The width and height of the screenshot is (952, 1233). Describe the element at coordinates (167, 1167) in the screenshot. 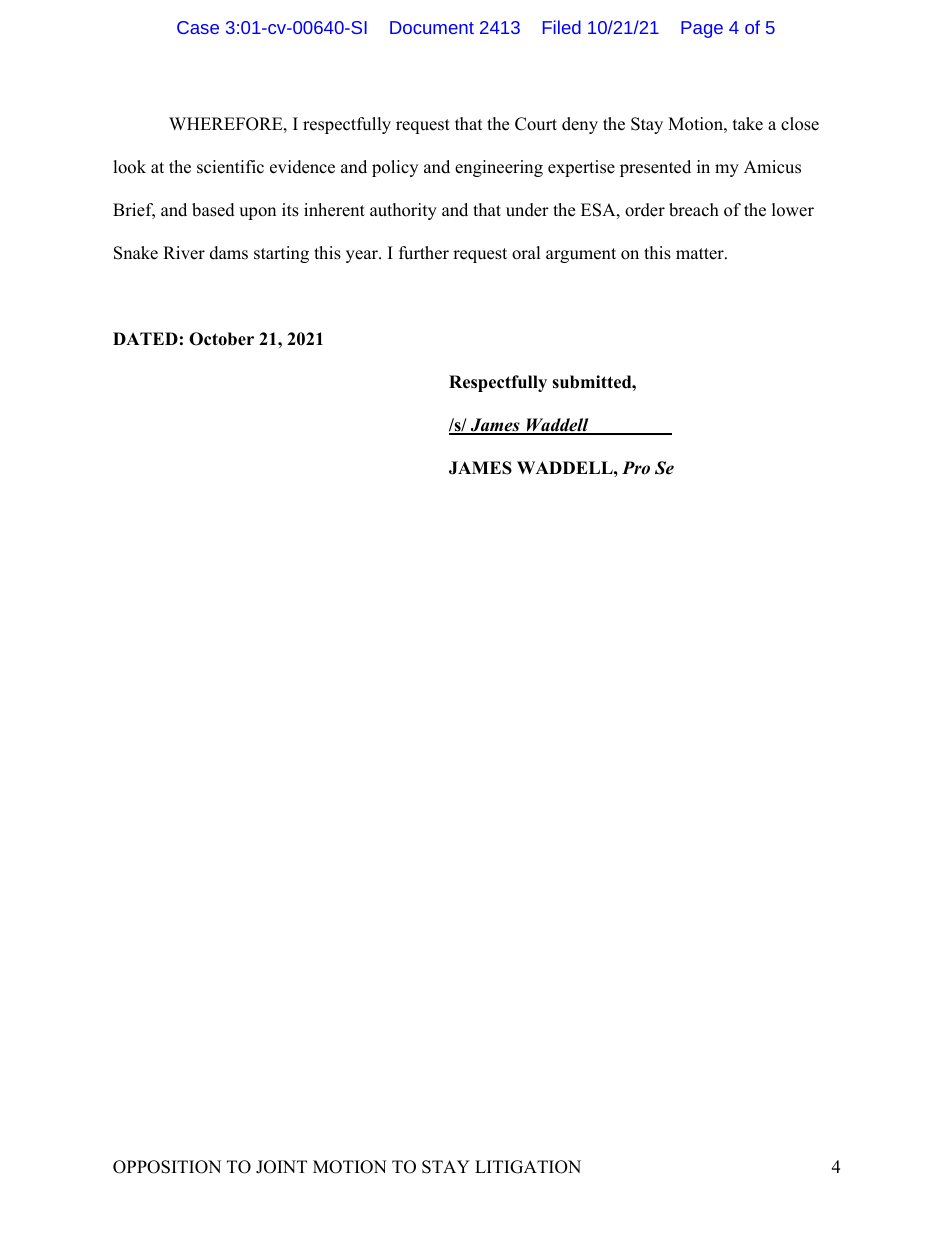

I see `OPPOSITION` at that location.
